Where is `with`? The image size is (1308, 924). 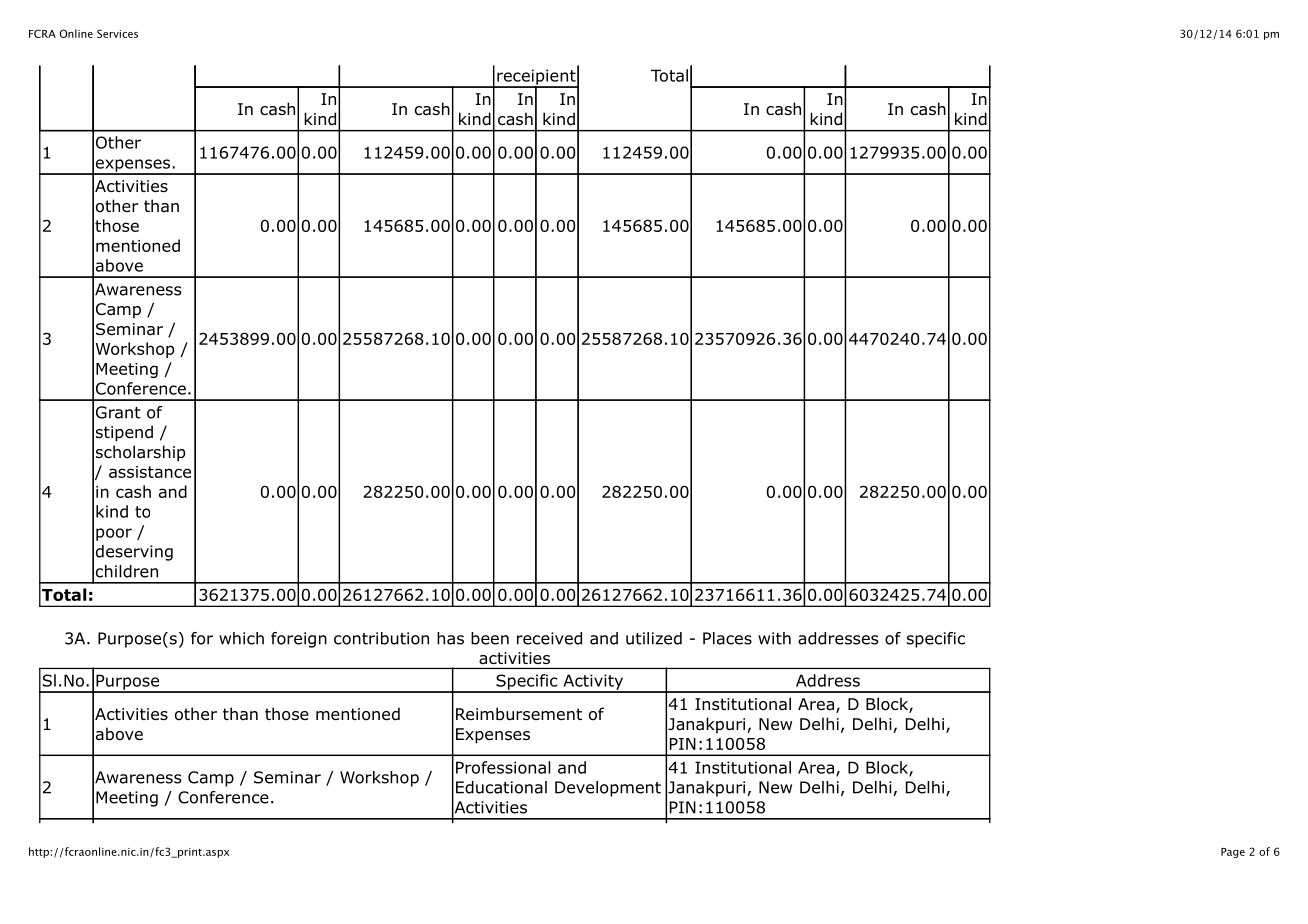 with is located at coordinates (774, 638).
